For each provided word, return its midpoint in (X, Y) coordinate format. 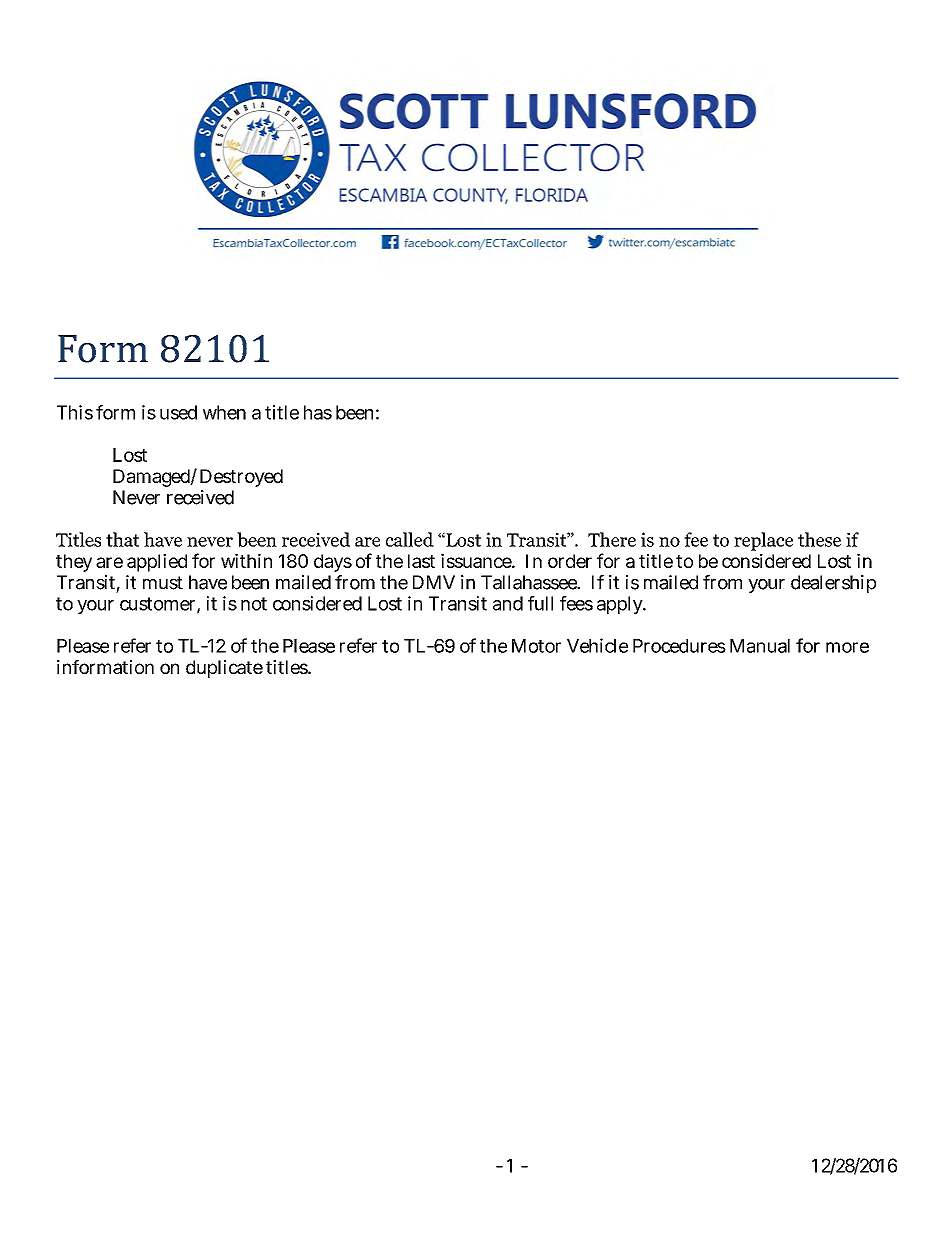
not (254, 604)
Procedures (679, 646)
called (410, 539)
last (421, 561)
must (163, 583)
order (570, 561)
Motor (536, 646)
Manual (760, 646)
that (122, 539)
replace (763, 541)
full (540, 603)
